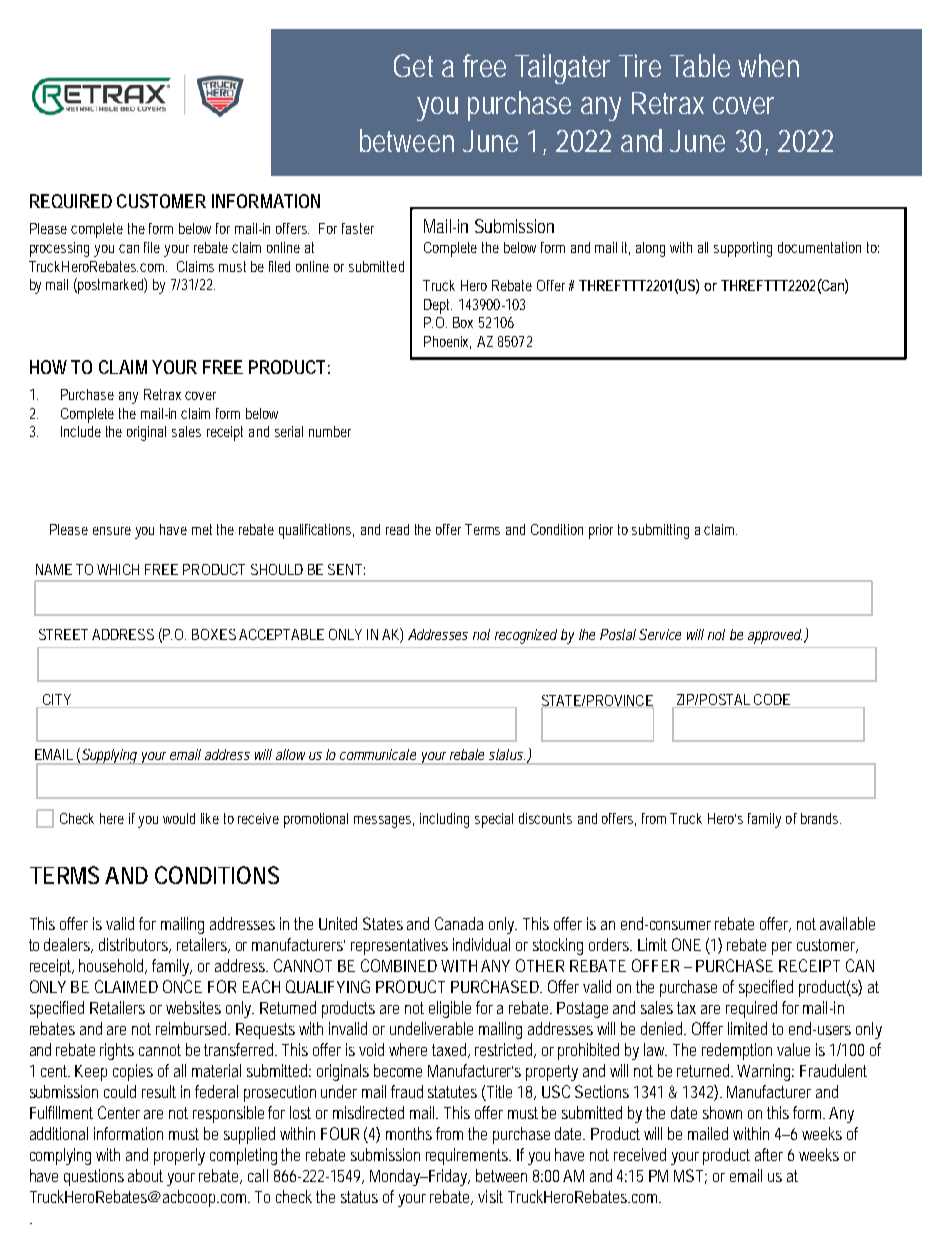 This page has height=1259, width=944. Describe the element at coordinates (145, 1175) in the page. I see `about` at that location.
